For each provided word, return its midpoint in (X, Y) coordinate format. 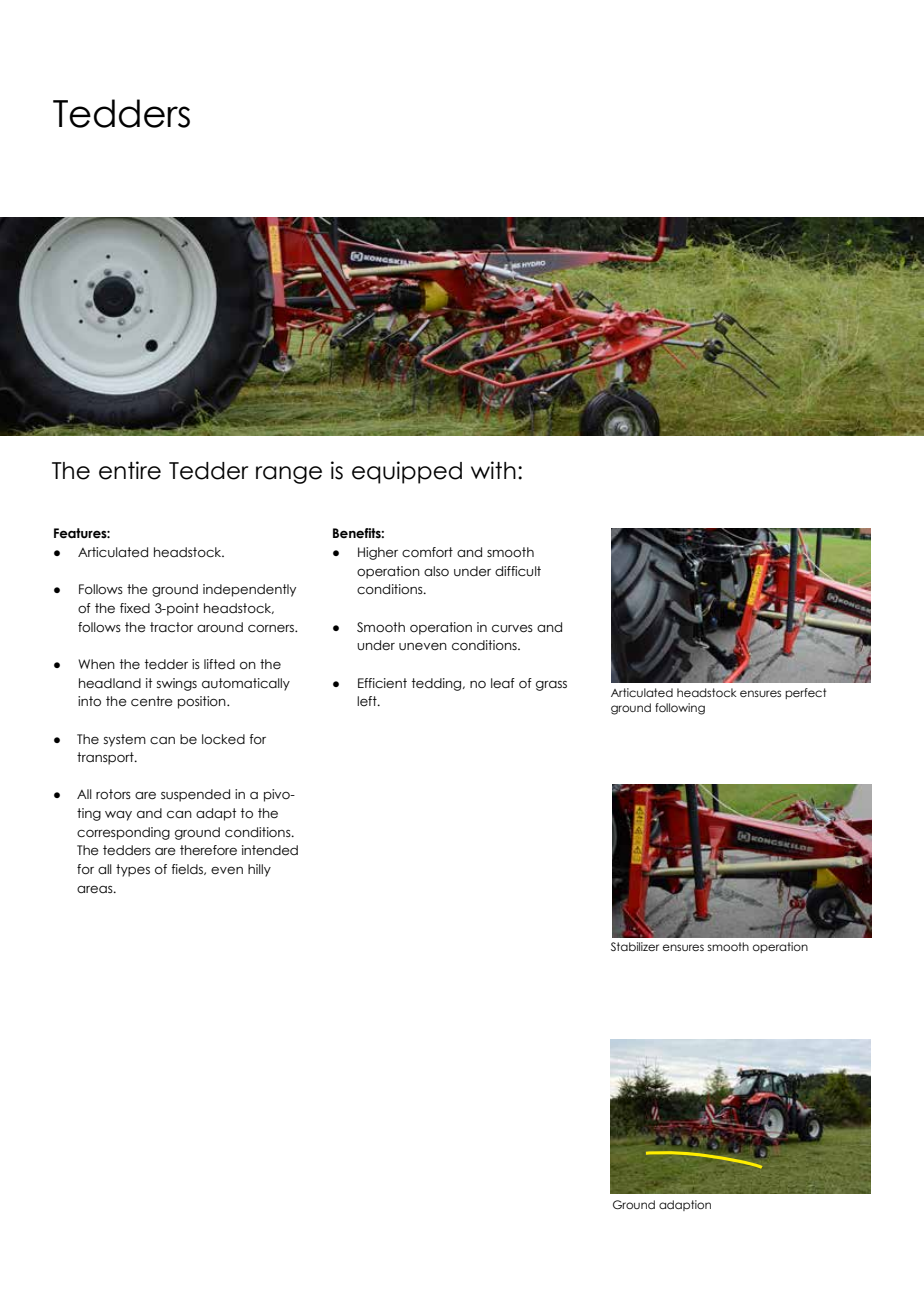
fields (188, 869)
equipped (407, 472)
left (368, 701)
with (493, 470)
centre (152, 701)
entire (130, 470)
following (680, 709)
